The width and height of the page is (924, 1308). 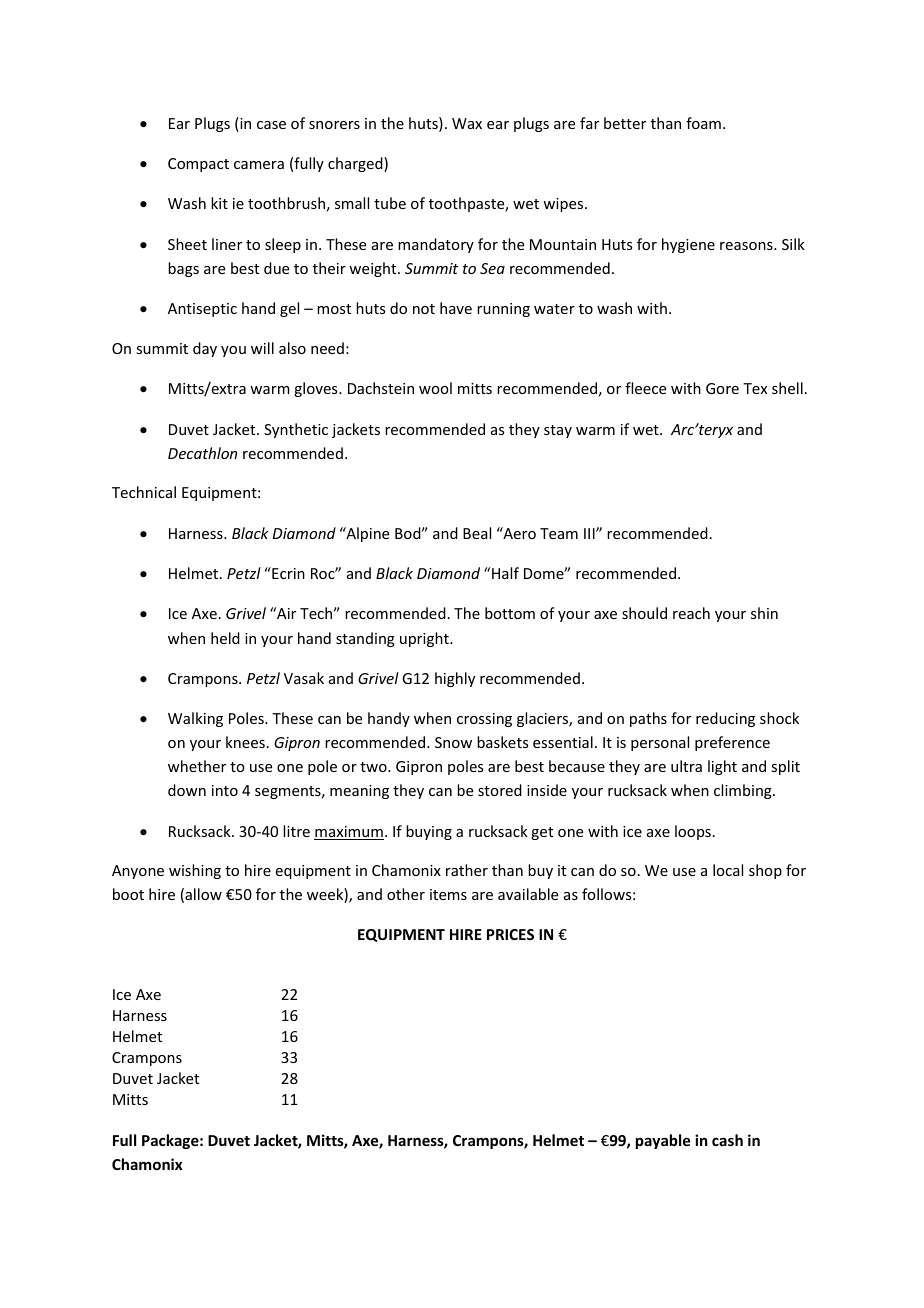 What do you see at coordinates (691, 613) in the page?
I see `reach` at bounding box center [691, 613].
